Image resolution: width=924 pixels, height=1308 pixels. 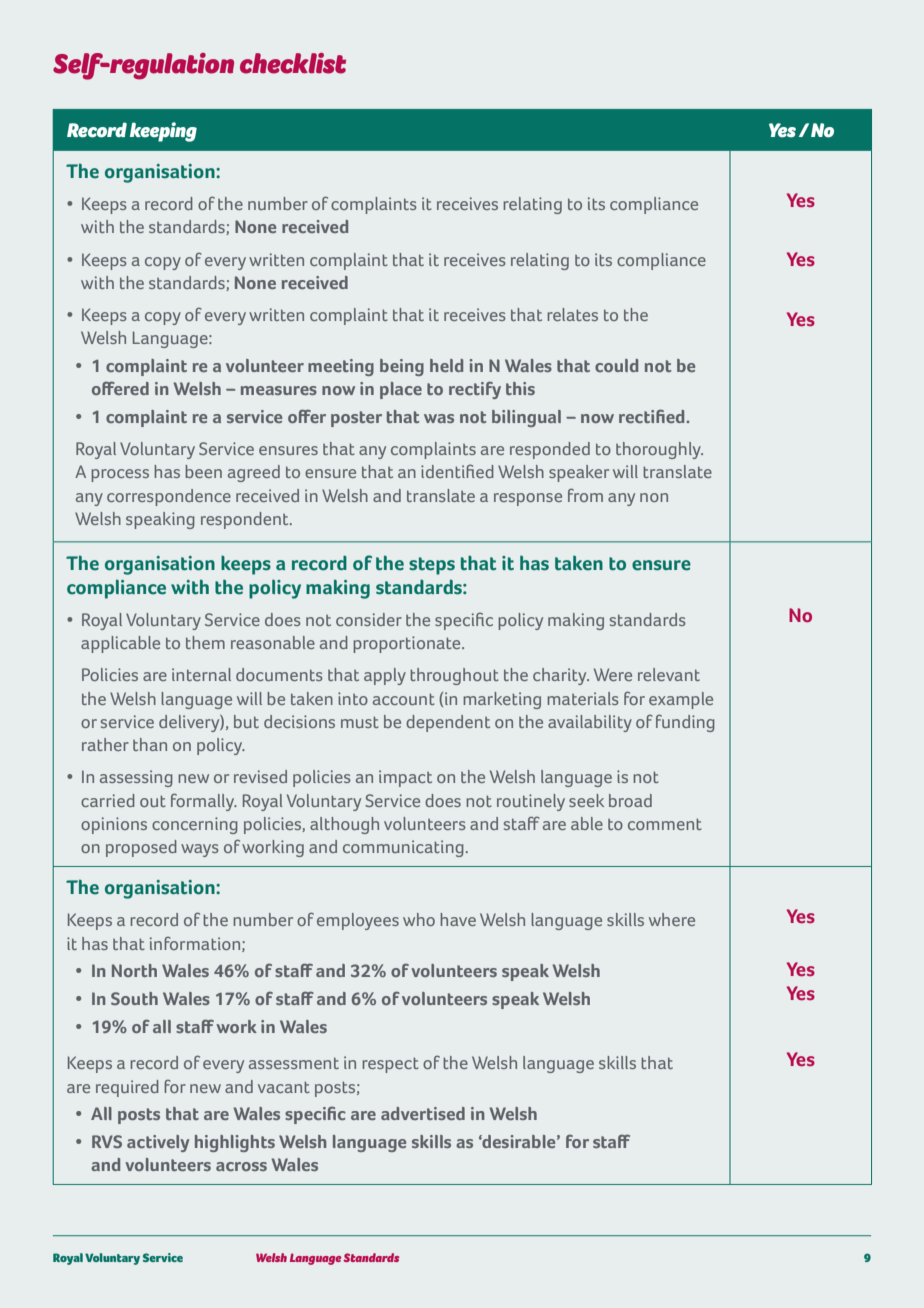 I want to click on broad, so click(x=630, y=800).
